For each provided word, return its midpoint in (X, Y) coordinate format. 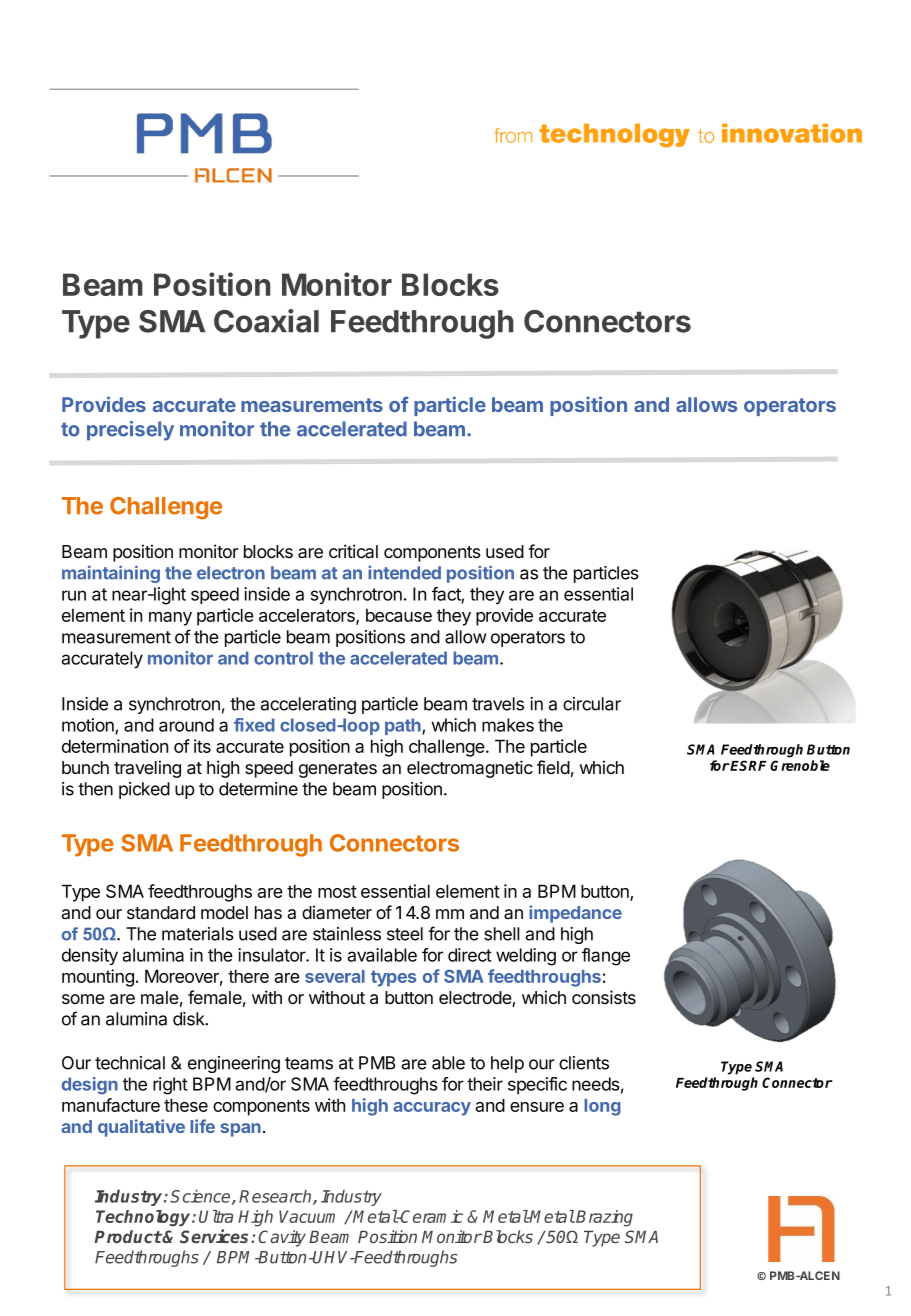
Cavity (282, 1238)
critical (353, 551)
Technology (144, 1218)
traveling (147, 769)
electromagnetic (470, 769)
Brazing (604, 1218)
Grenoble (800, 765)
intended (404, 573)
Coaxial (266, 321)
